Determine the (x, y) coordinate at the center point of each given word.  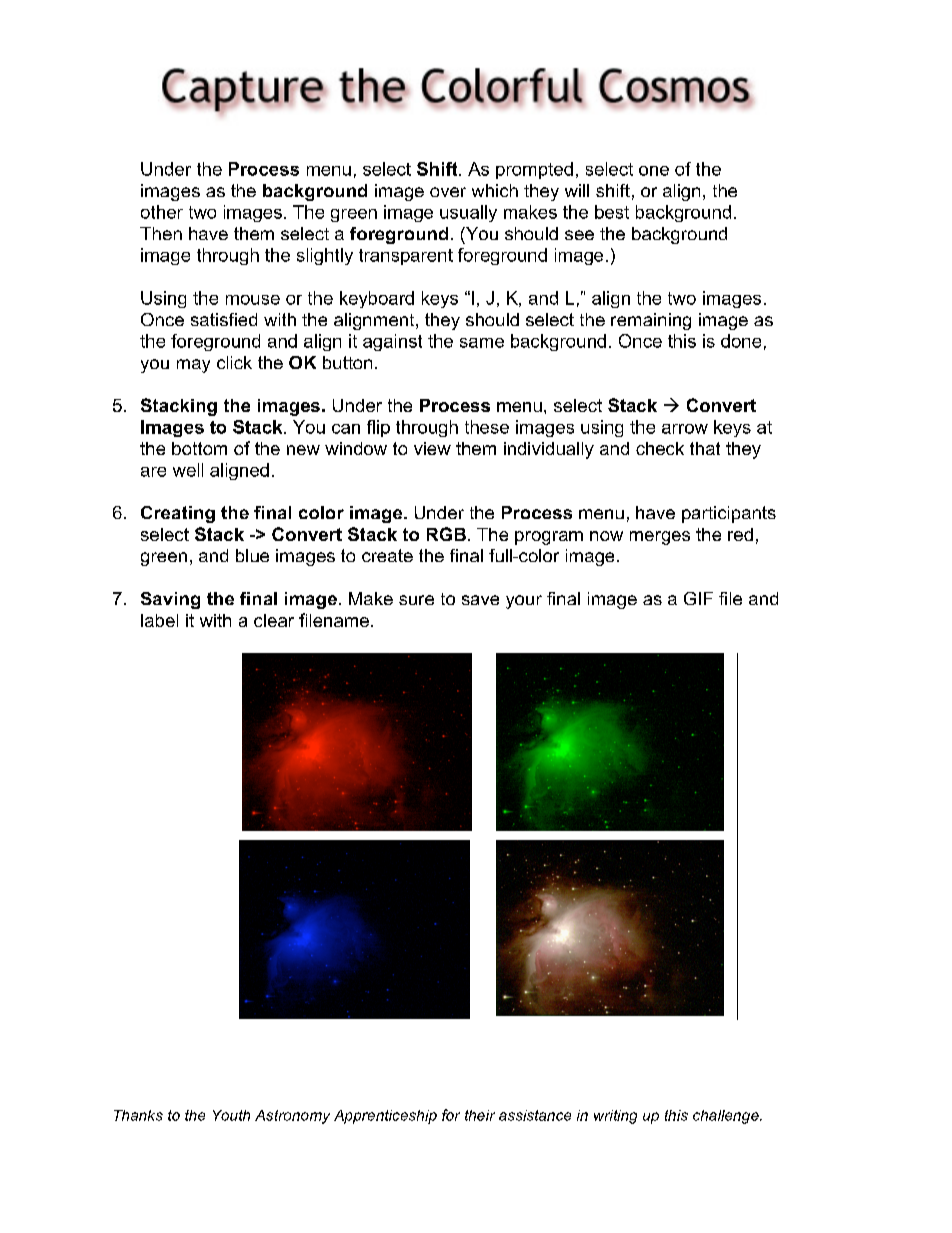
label (159, 620)
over (448, 192)
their (480, 1115)
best (612, 212)
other (162, 212)
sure (416, 600)
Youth (231, 1115)
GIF (698, 598)
